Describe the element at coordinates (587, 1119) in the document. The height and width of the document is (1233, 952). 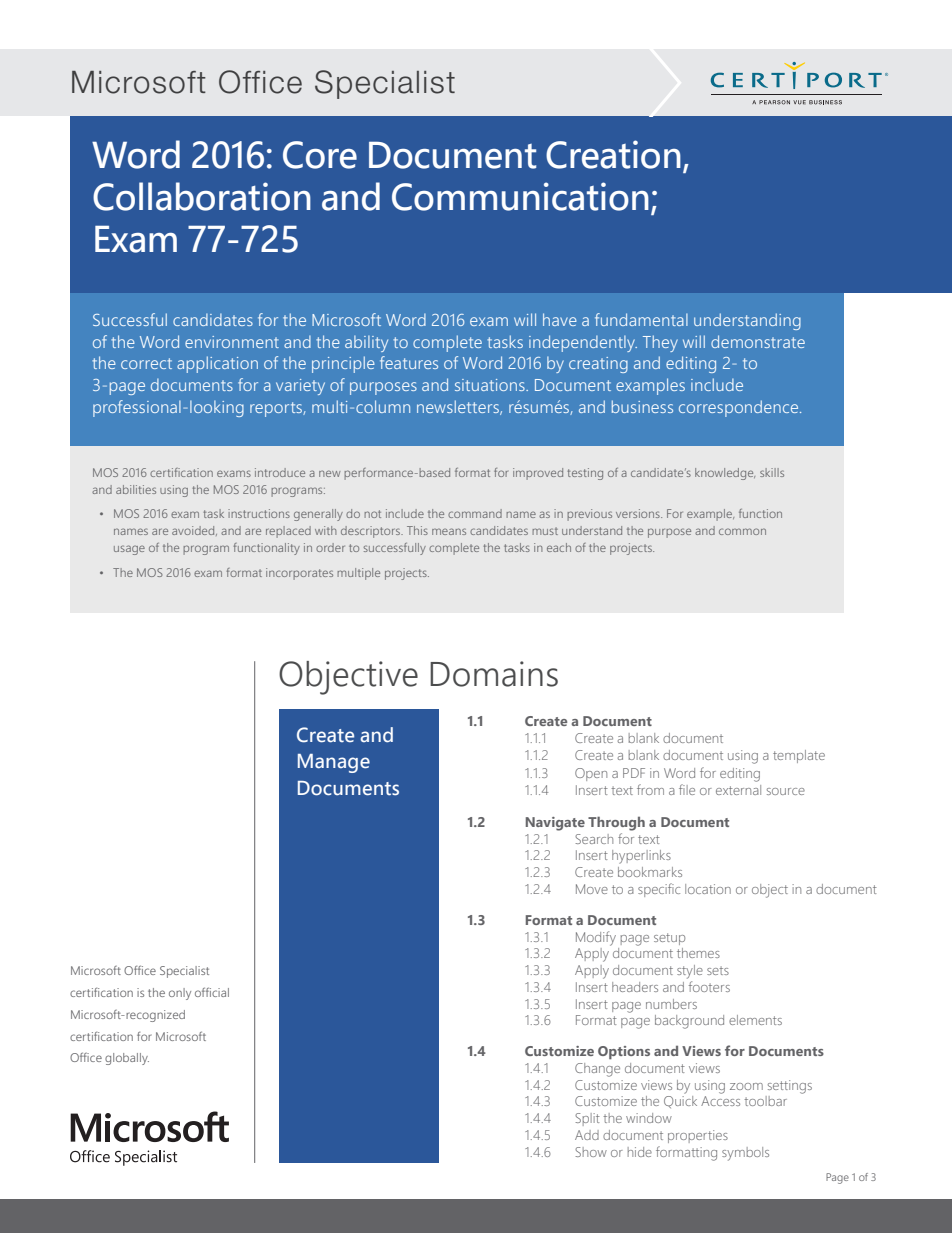
I see `Split` at that location.
